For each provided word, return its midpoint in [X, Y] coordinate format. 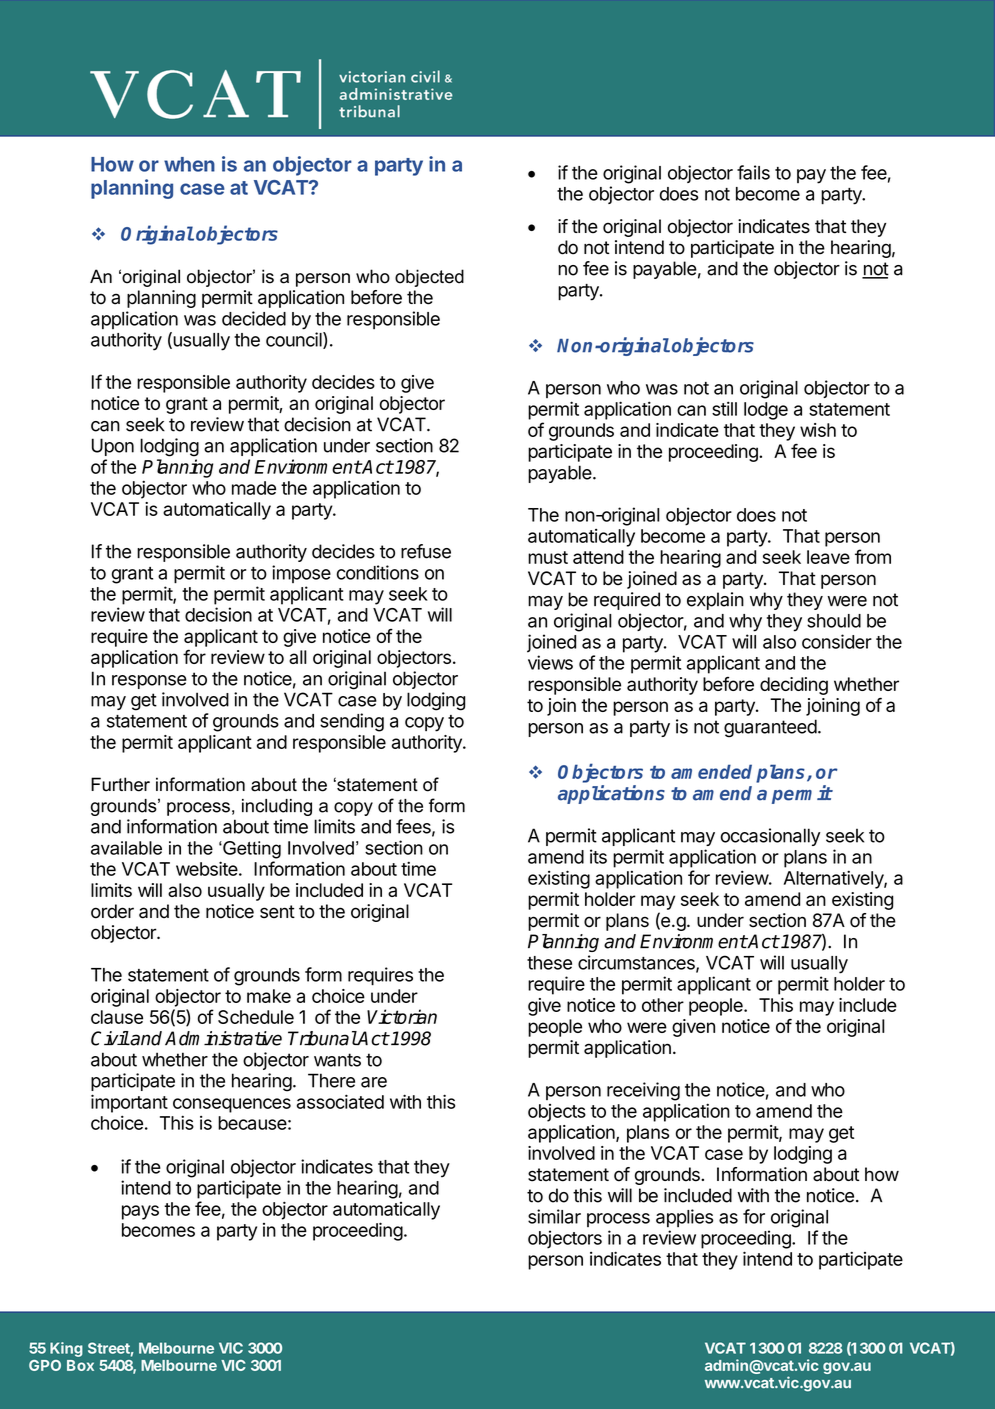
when [189, 164]
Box [80, 1365]
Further [120, 784]
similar [554, 1216]
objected [429, 278]
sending [352, 722]
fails [753, 172]
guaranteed [770, 728]
